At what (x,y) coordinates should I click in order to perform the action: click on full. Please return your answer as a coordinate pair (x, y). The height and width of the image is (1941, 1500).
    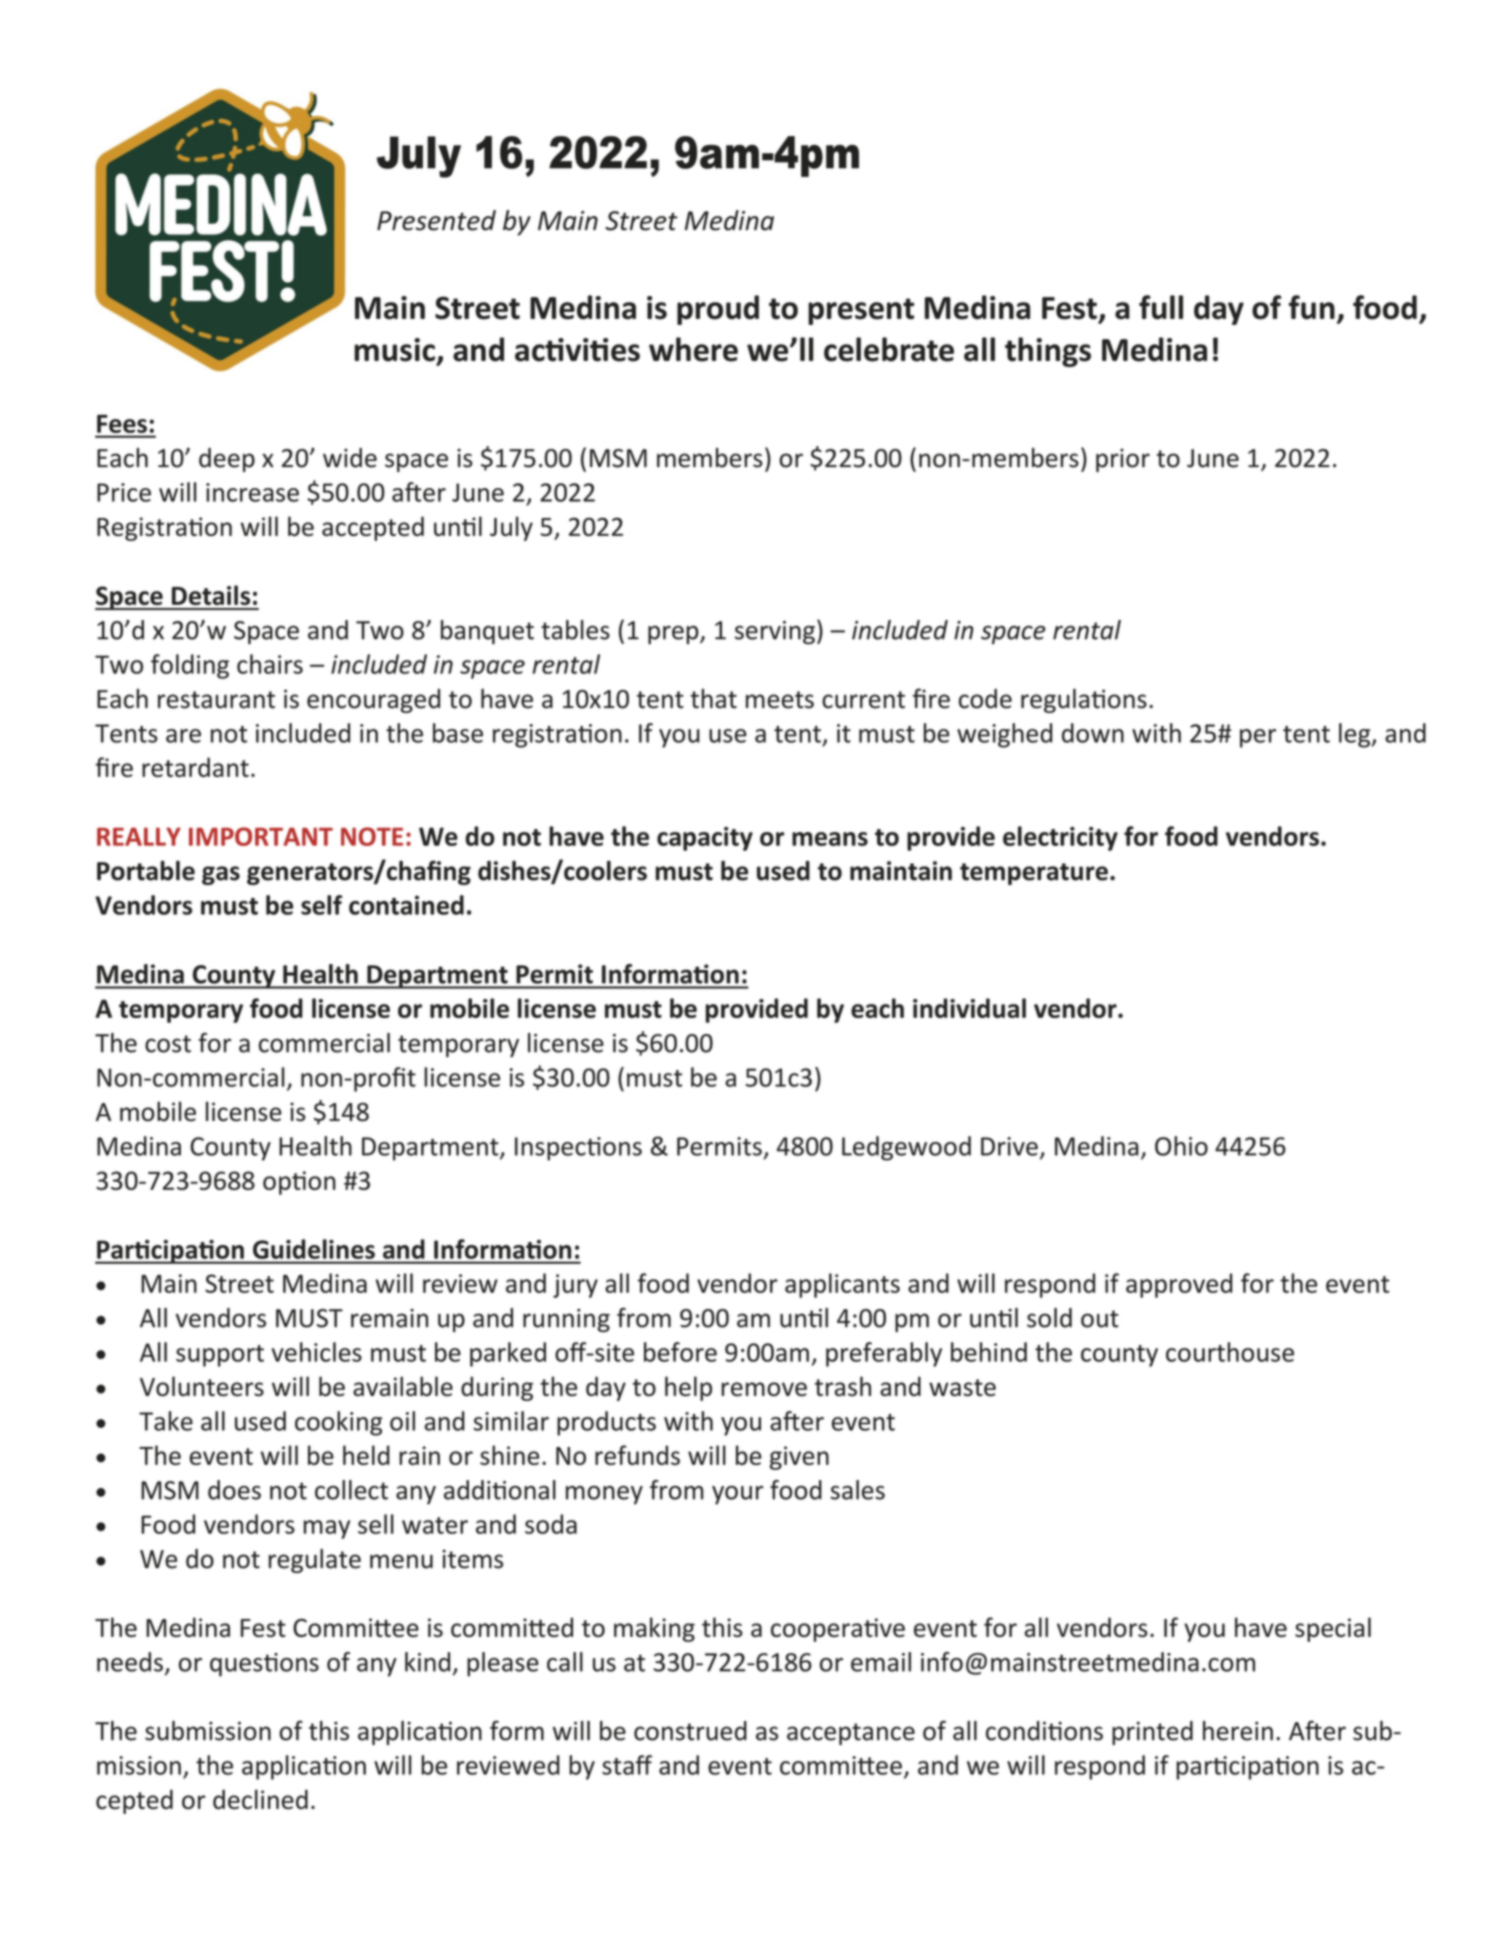
    Looking at the image, I should click on (1161, 307).
